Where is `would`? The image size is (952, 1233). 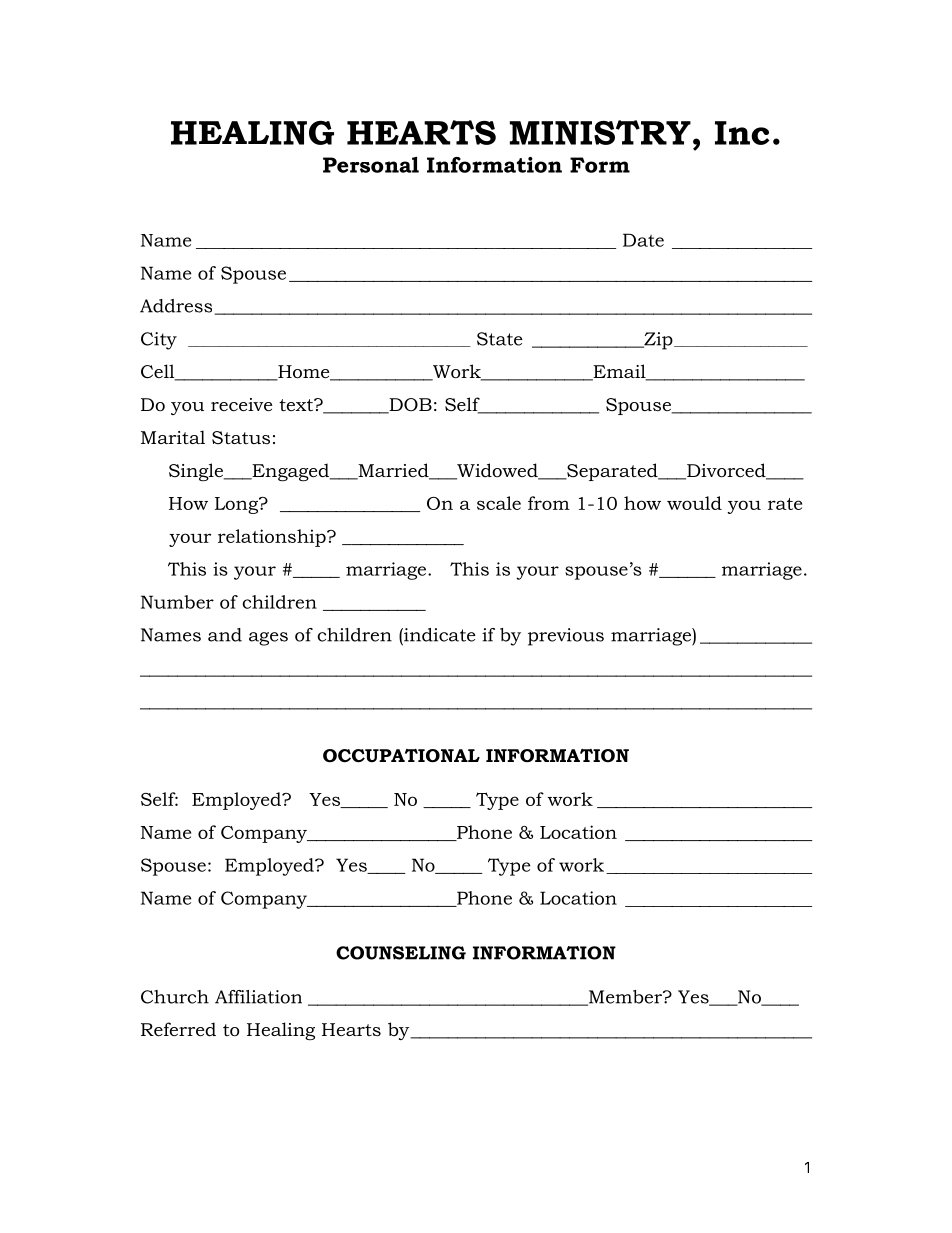 would is located at coordinates (694, 503).
